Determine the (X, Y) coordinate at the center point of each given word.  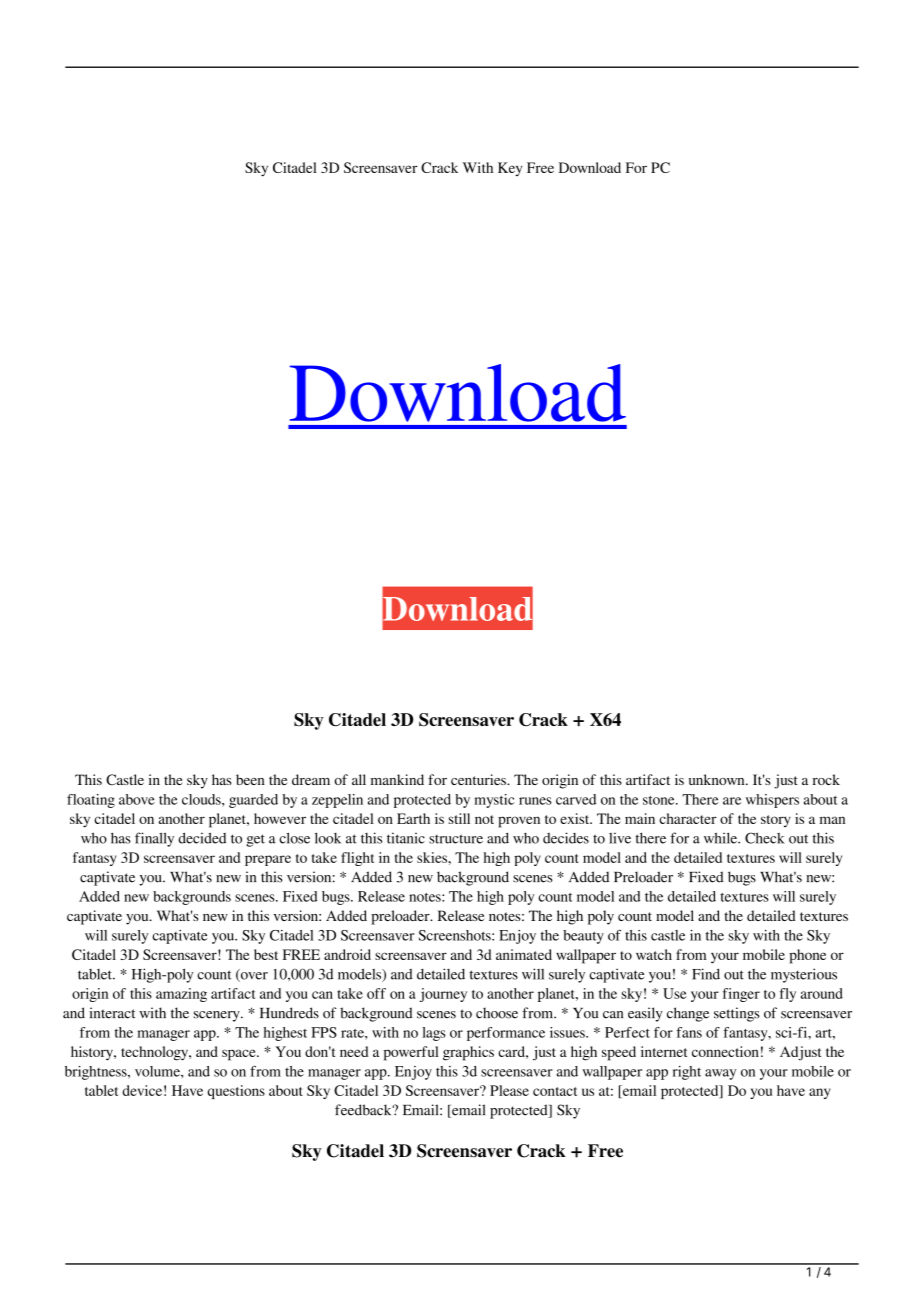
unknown (718, 779)
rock (826, 779)
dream (311, 779)
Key (510, 169)
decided (202, 838)
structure (456, 839)
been (250, 779)
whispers (772, 801)
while (721, 838)
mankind (397, 779)
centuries (479, 779)
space (240, 1055)
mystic (494, 801)
